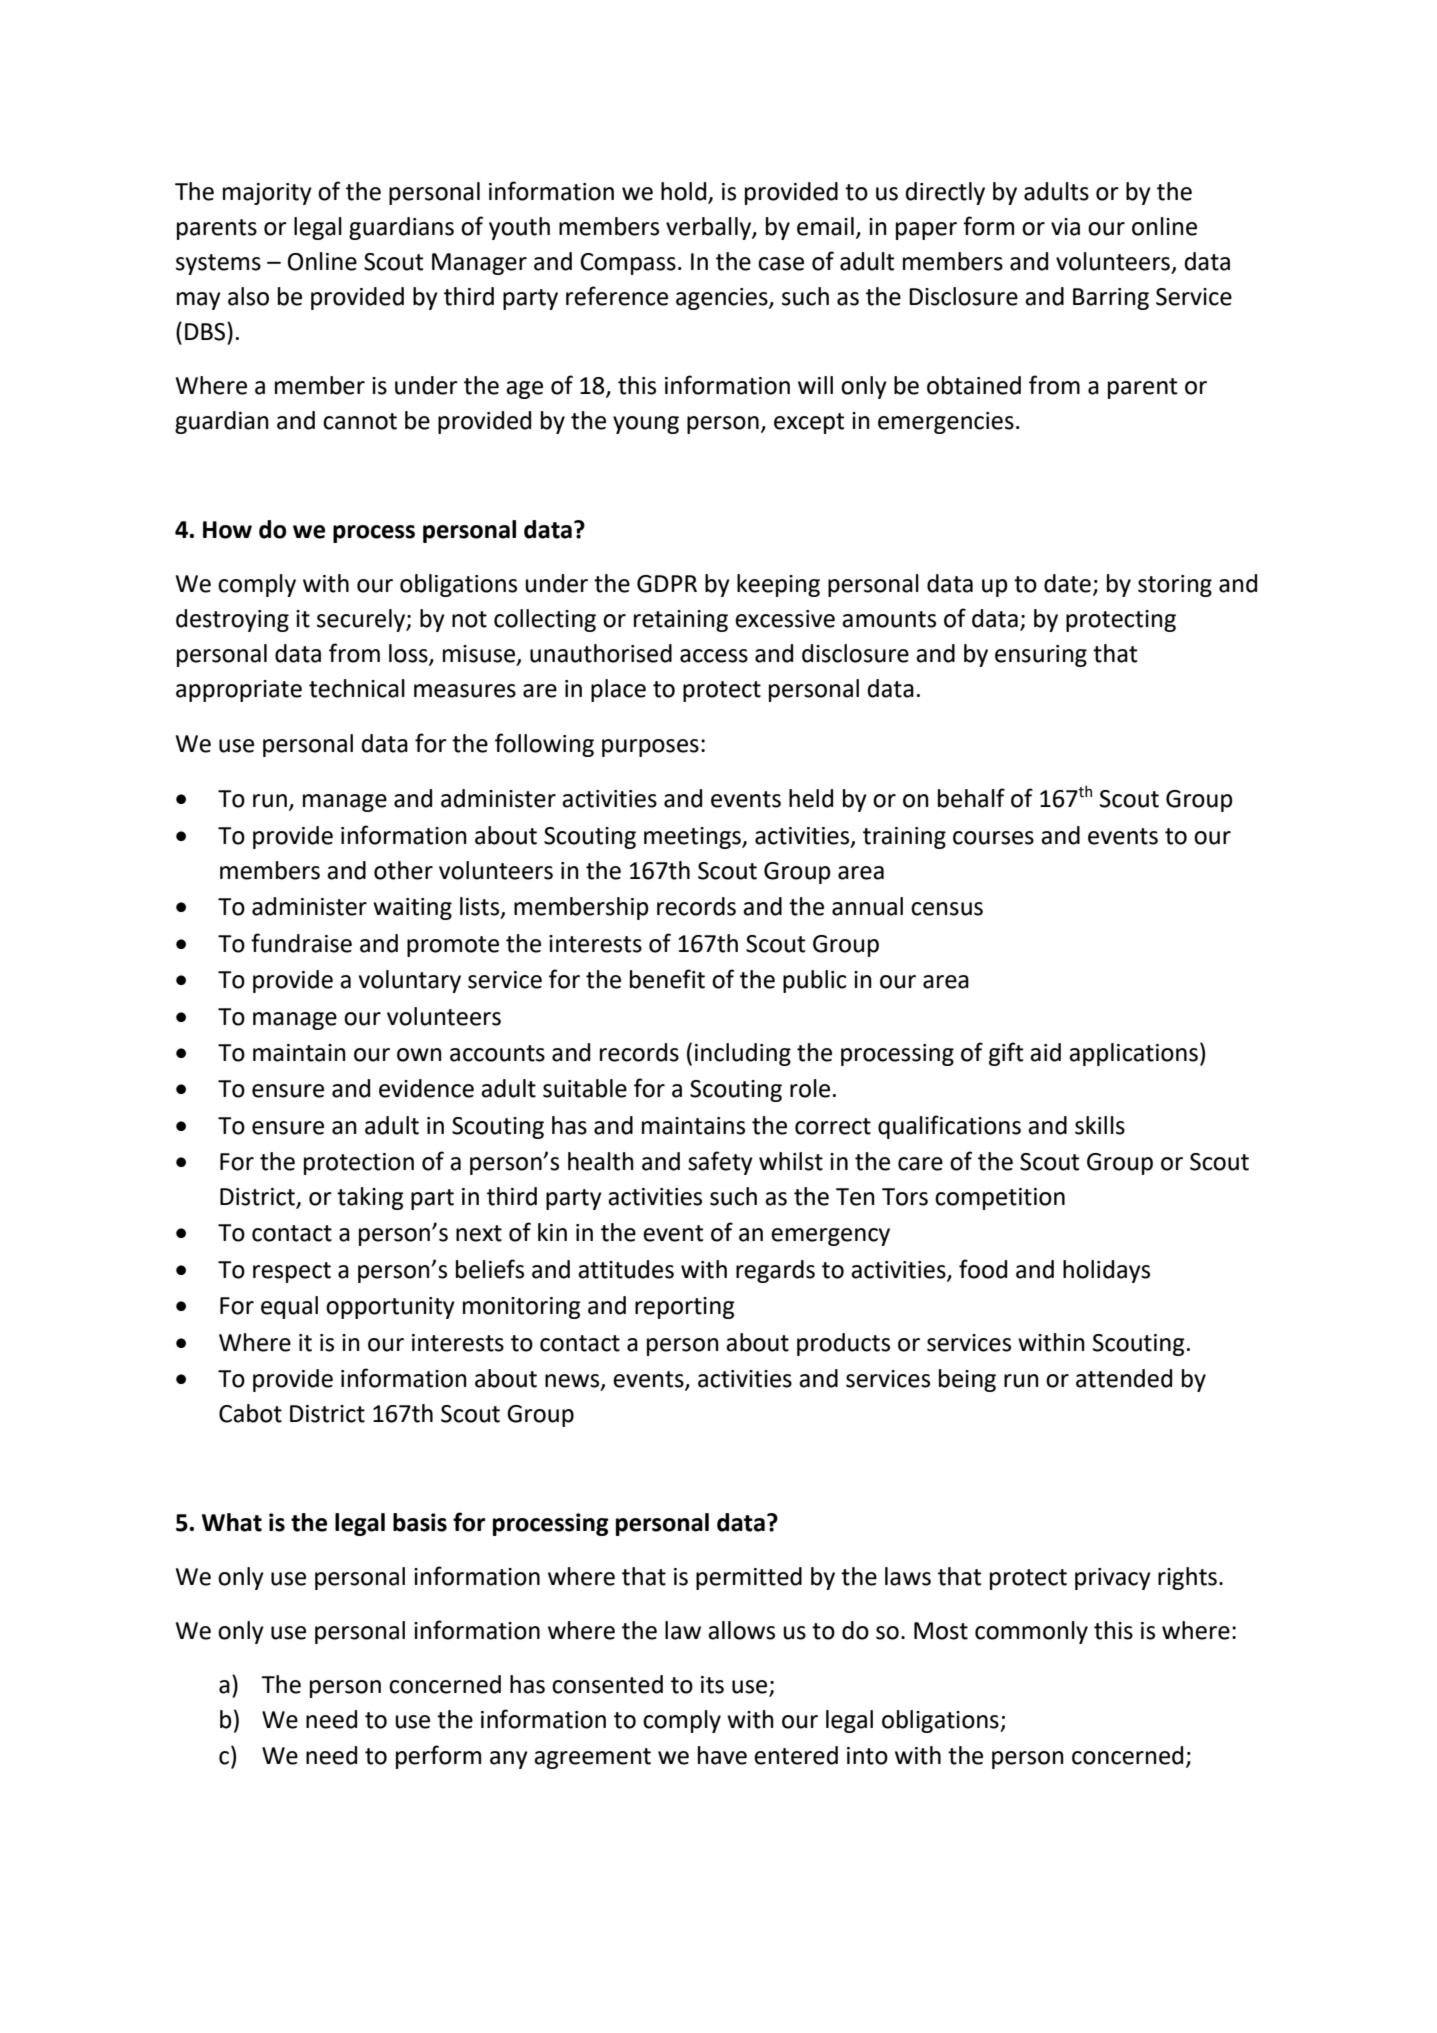 The width and height of the image is (1437, 2033). What do you see at coordinates (1045, 1052) in the image?
I see `aid` at bounding box center [1045, 1052].
